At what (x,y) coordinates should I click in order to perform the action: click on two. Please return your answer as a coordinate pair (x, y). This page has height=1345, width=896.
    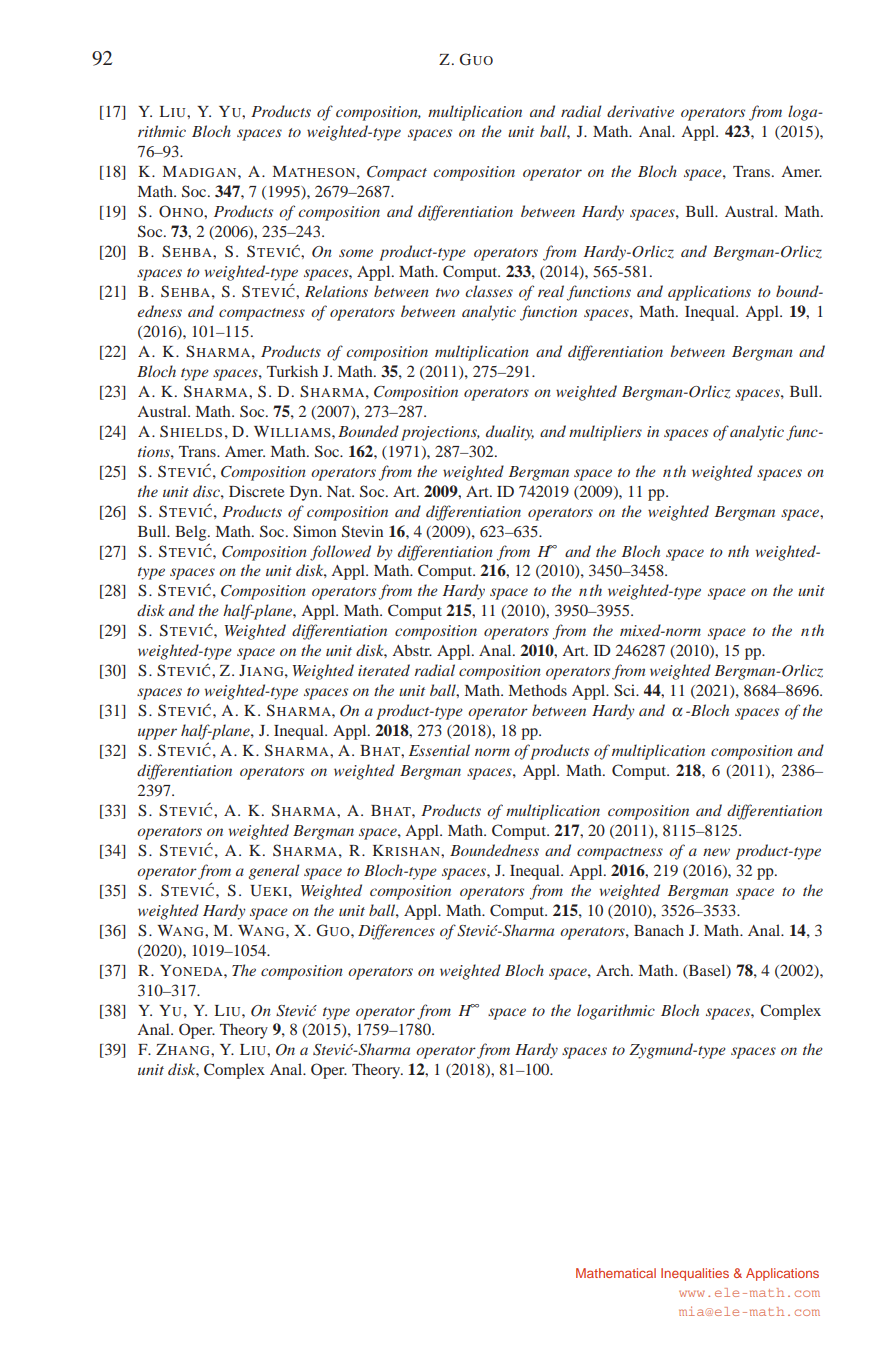
    Looking at the image, I should click on (448, 292).
